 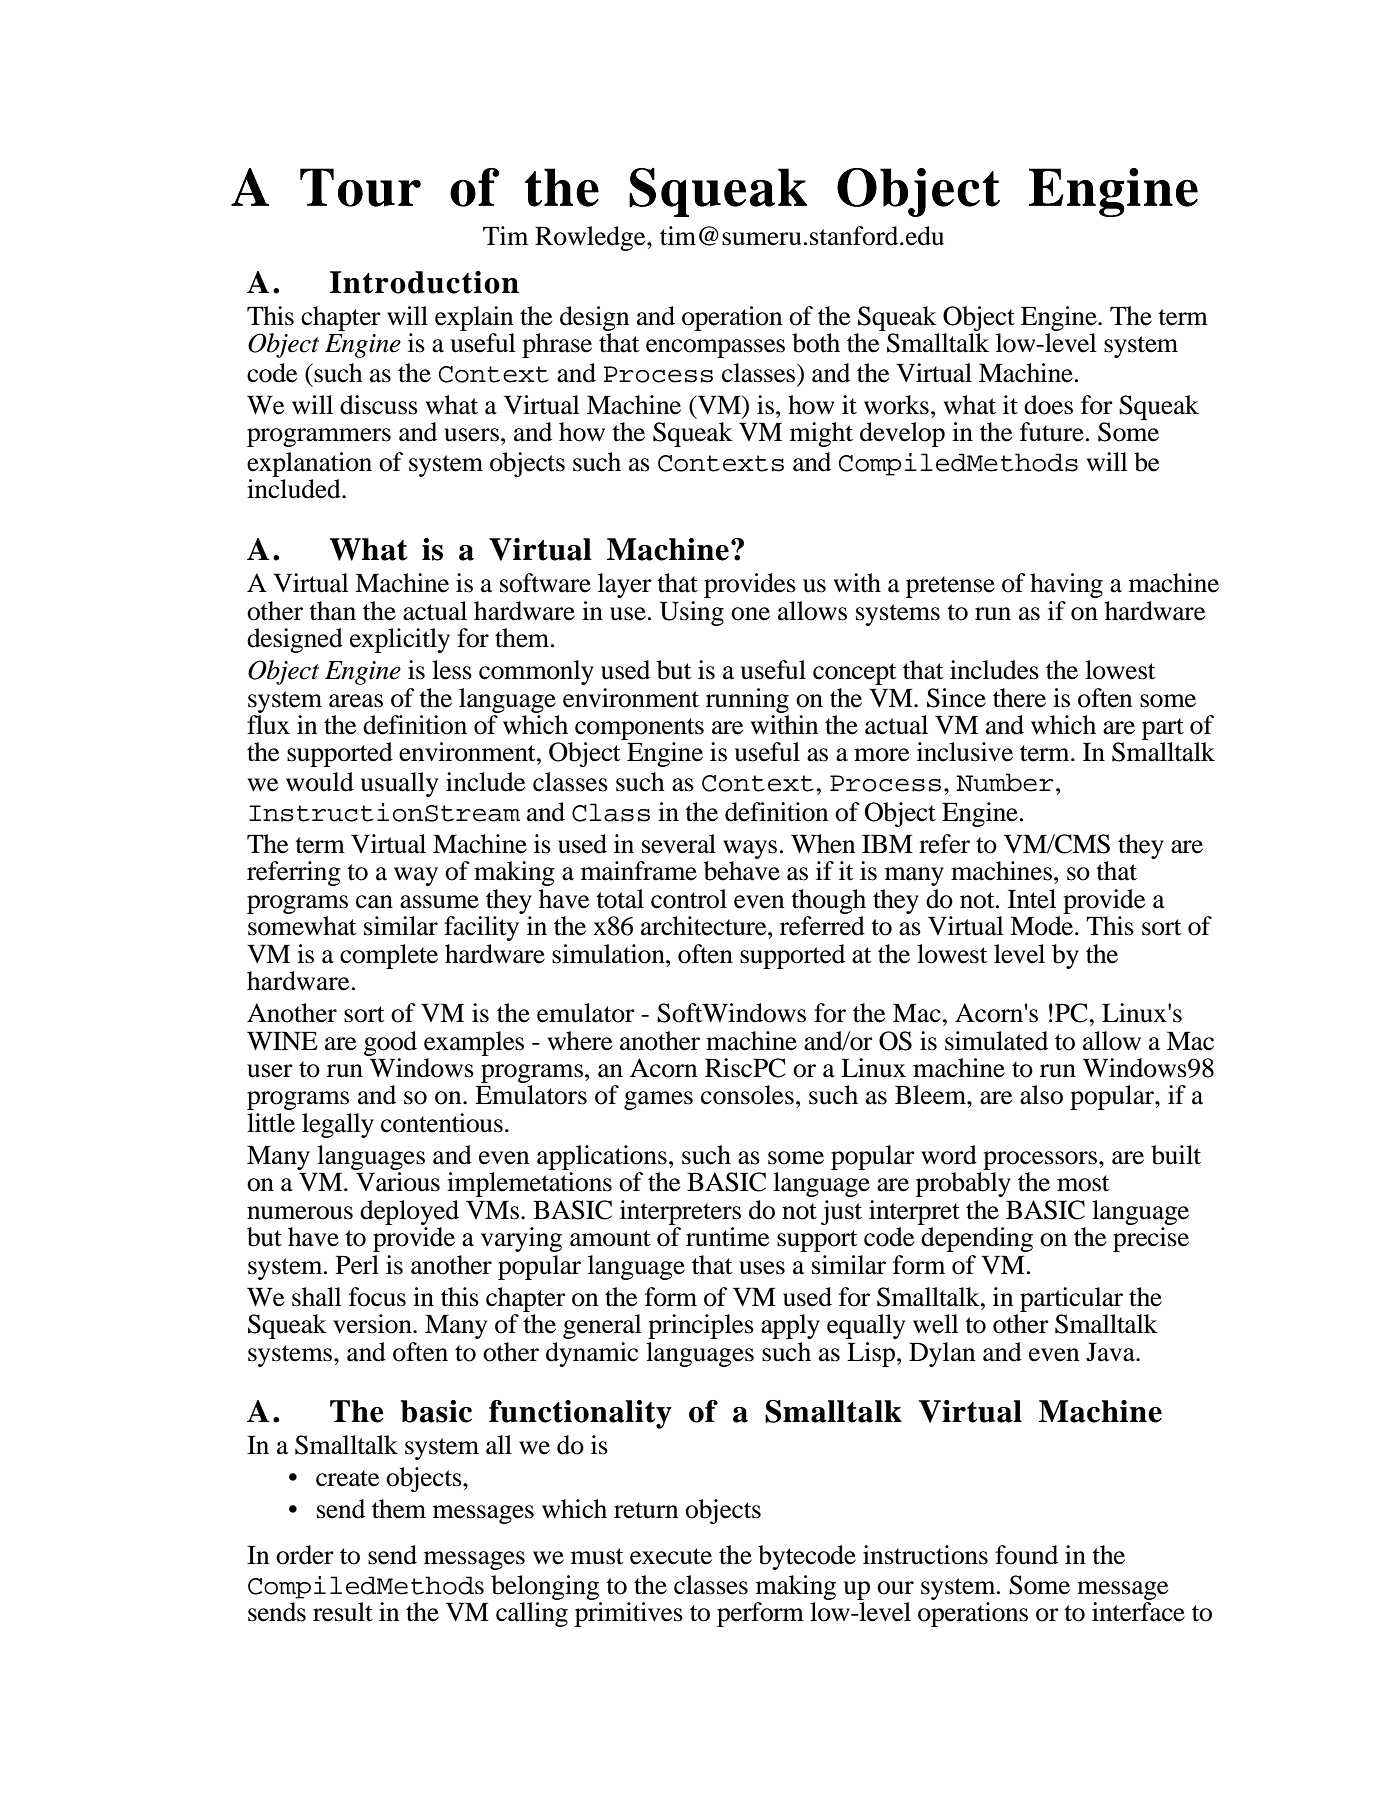 I want to click on encompasses, so click(x=715, y=348).
